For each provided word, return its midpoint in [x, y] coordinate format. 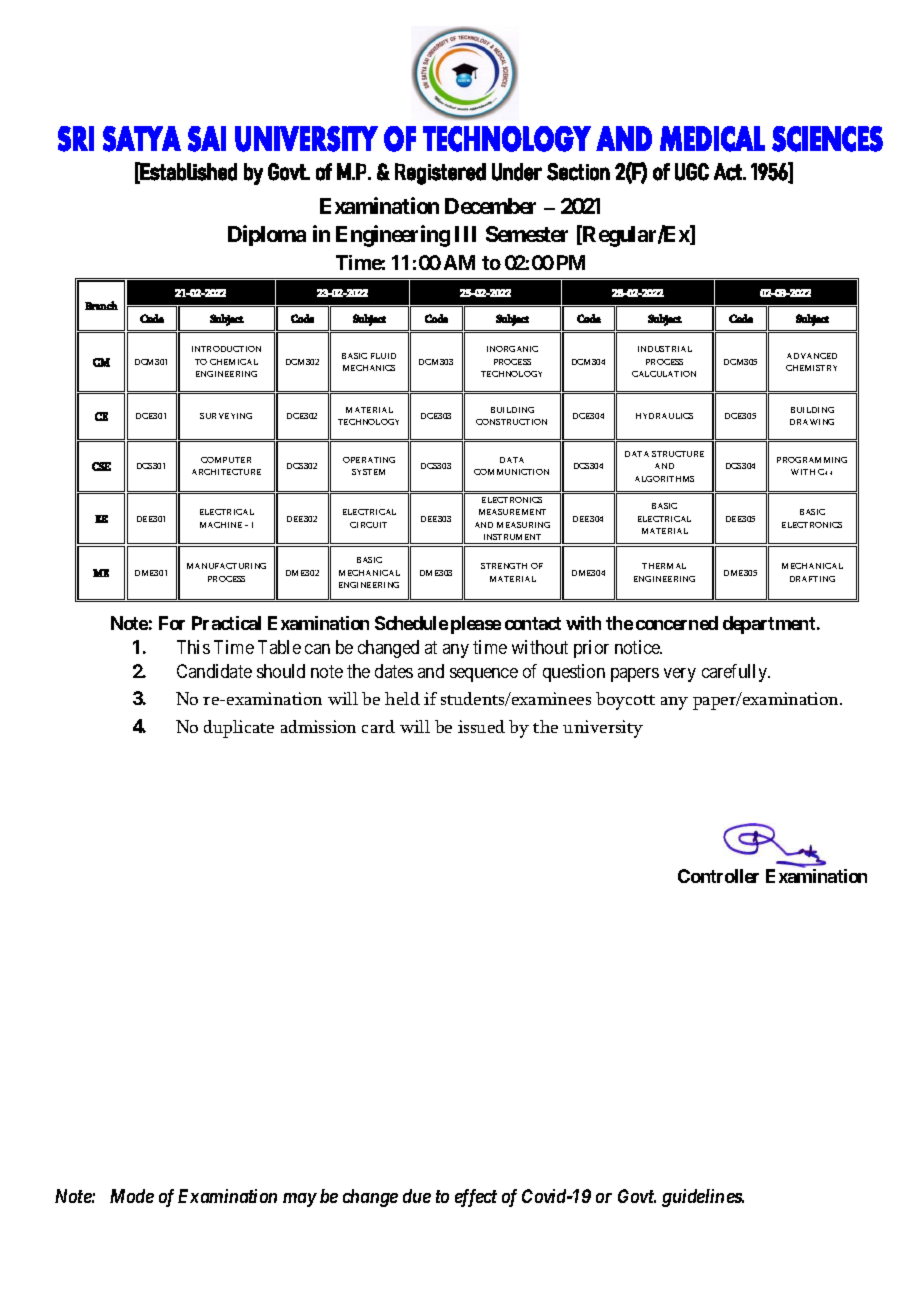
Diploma [267, 235]
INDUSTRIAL [665, 349]
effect [476, 1198]
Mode [132, 1196]
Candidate [214, 671]
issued [481, 726]
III [465, 234]
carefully [735, 673]
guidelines [702, 1198]
